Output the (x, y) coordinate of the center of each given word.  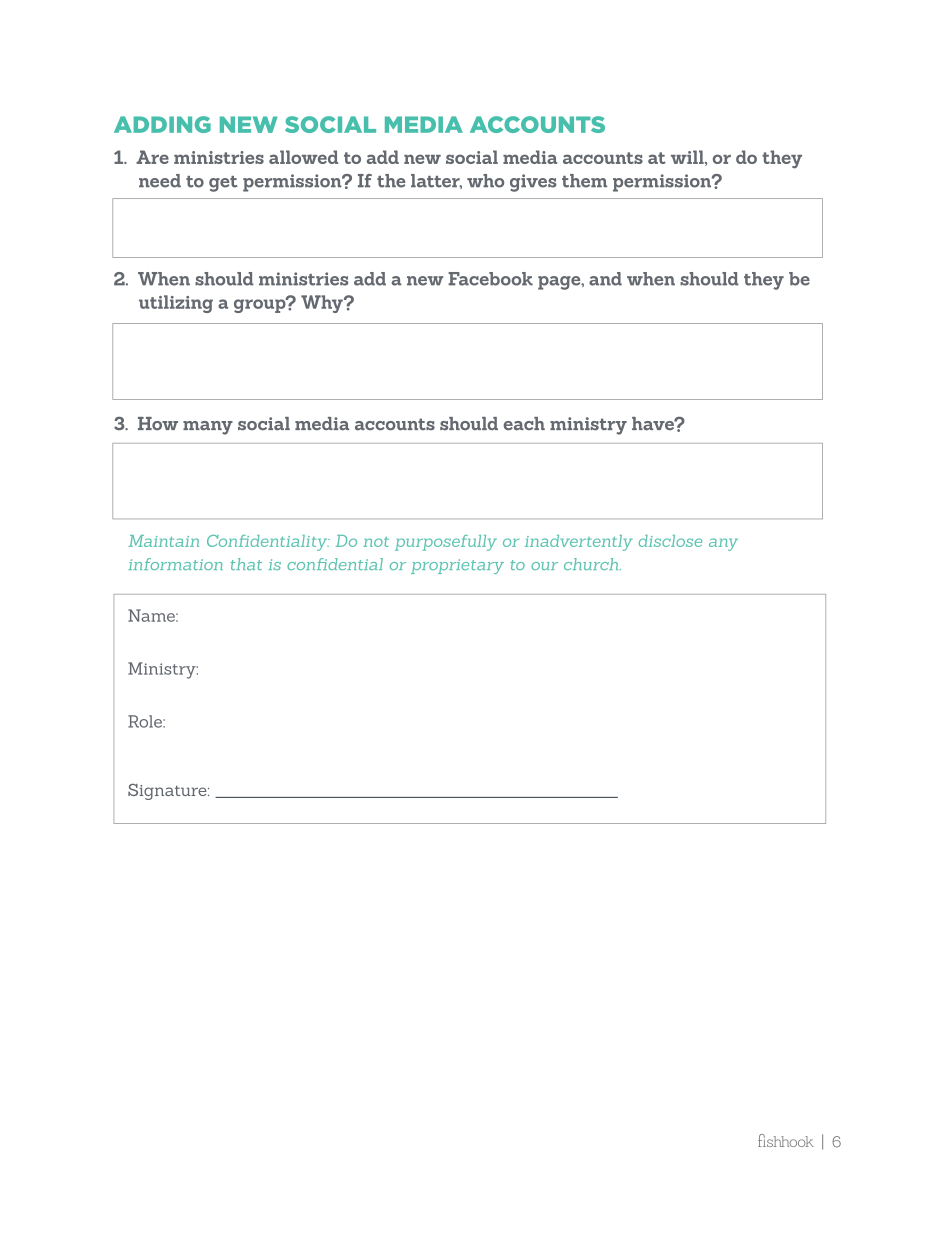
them (584, 181)
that (246, 564)
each (524, 424)
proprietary (457, 566)
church (592, 564)
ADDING (162, 124)
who (485, 181)
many (208, 428)
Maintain (163, 541)
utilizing (176, 304)
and (605, 279)
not (376, 542)
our (544, 566)
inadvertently (579, 543)
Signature (168, 792)
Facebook (490, 279)
